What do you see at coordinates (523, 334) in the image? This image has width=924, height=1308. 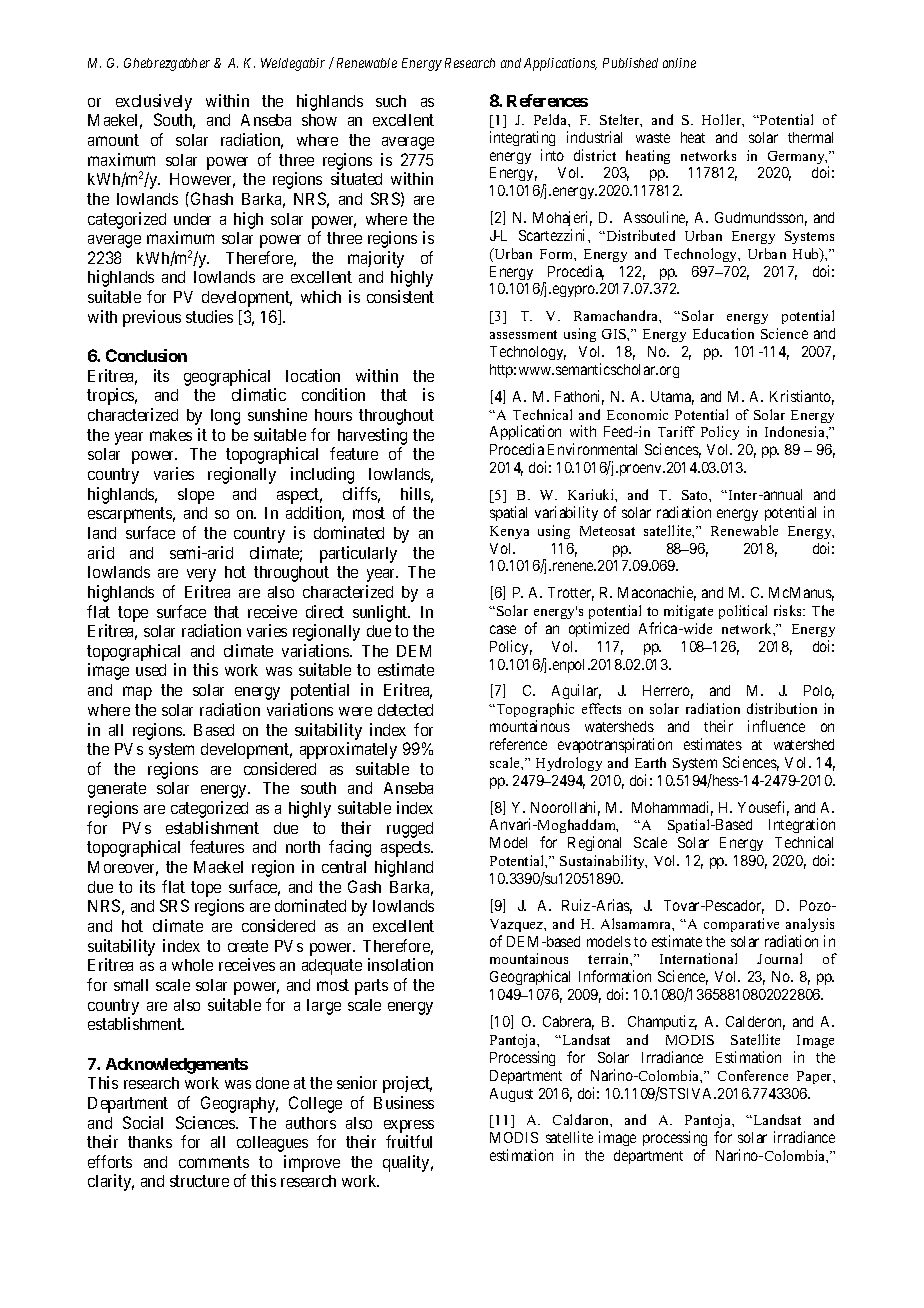 I see `assessment` at bounding box center [523, 334].
